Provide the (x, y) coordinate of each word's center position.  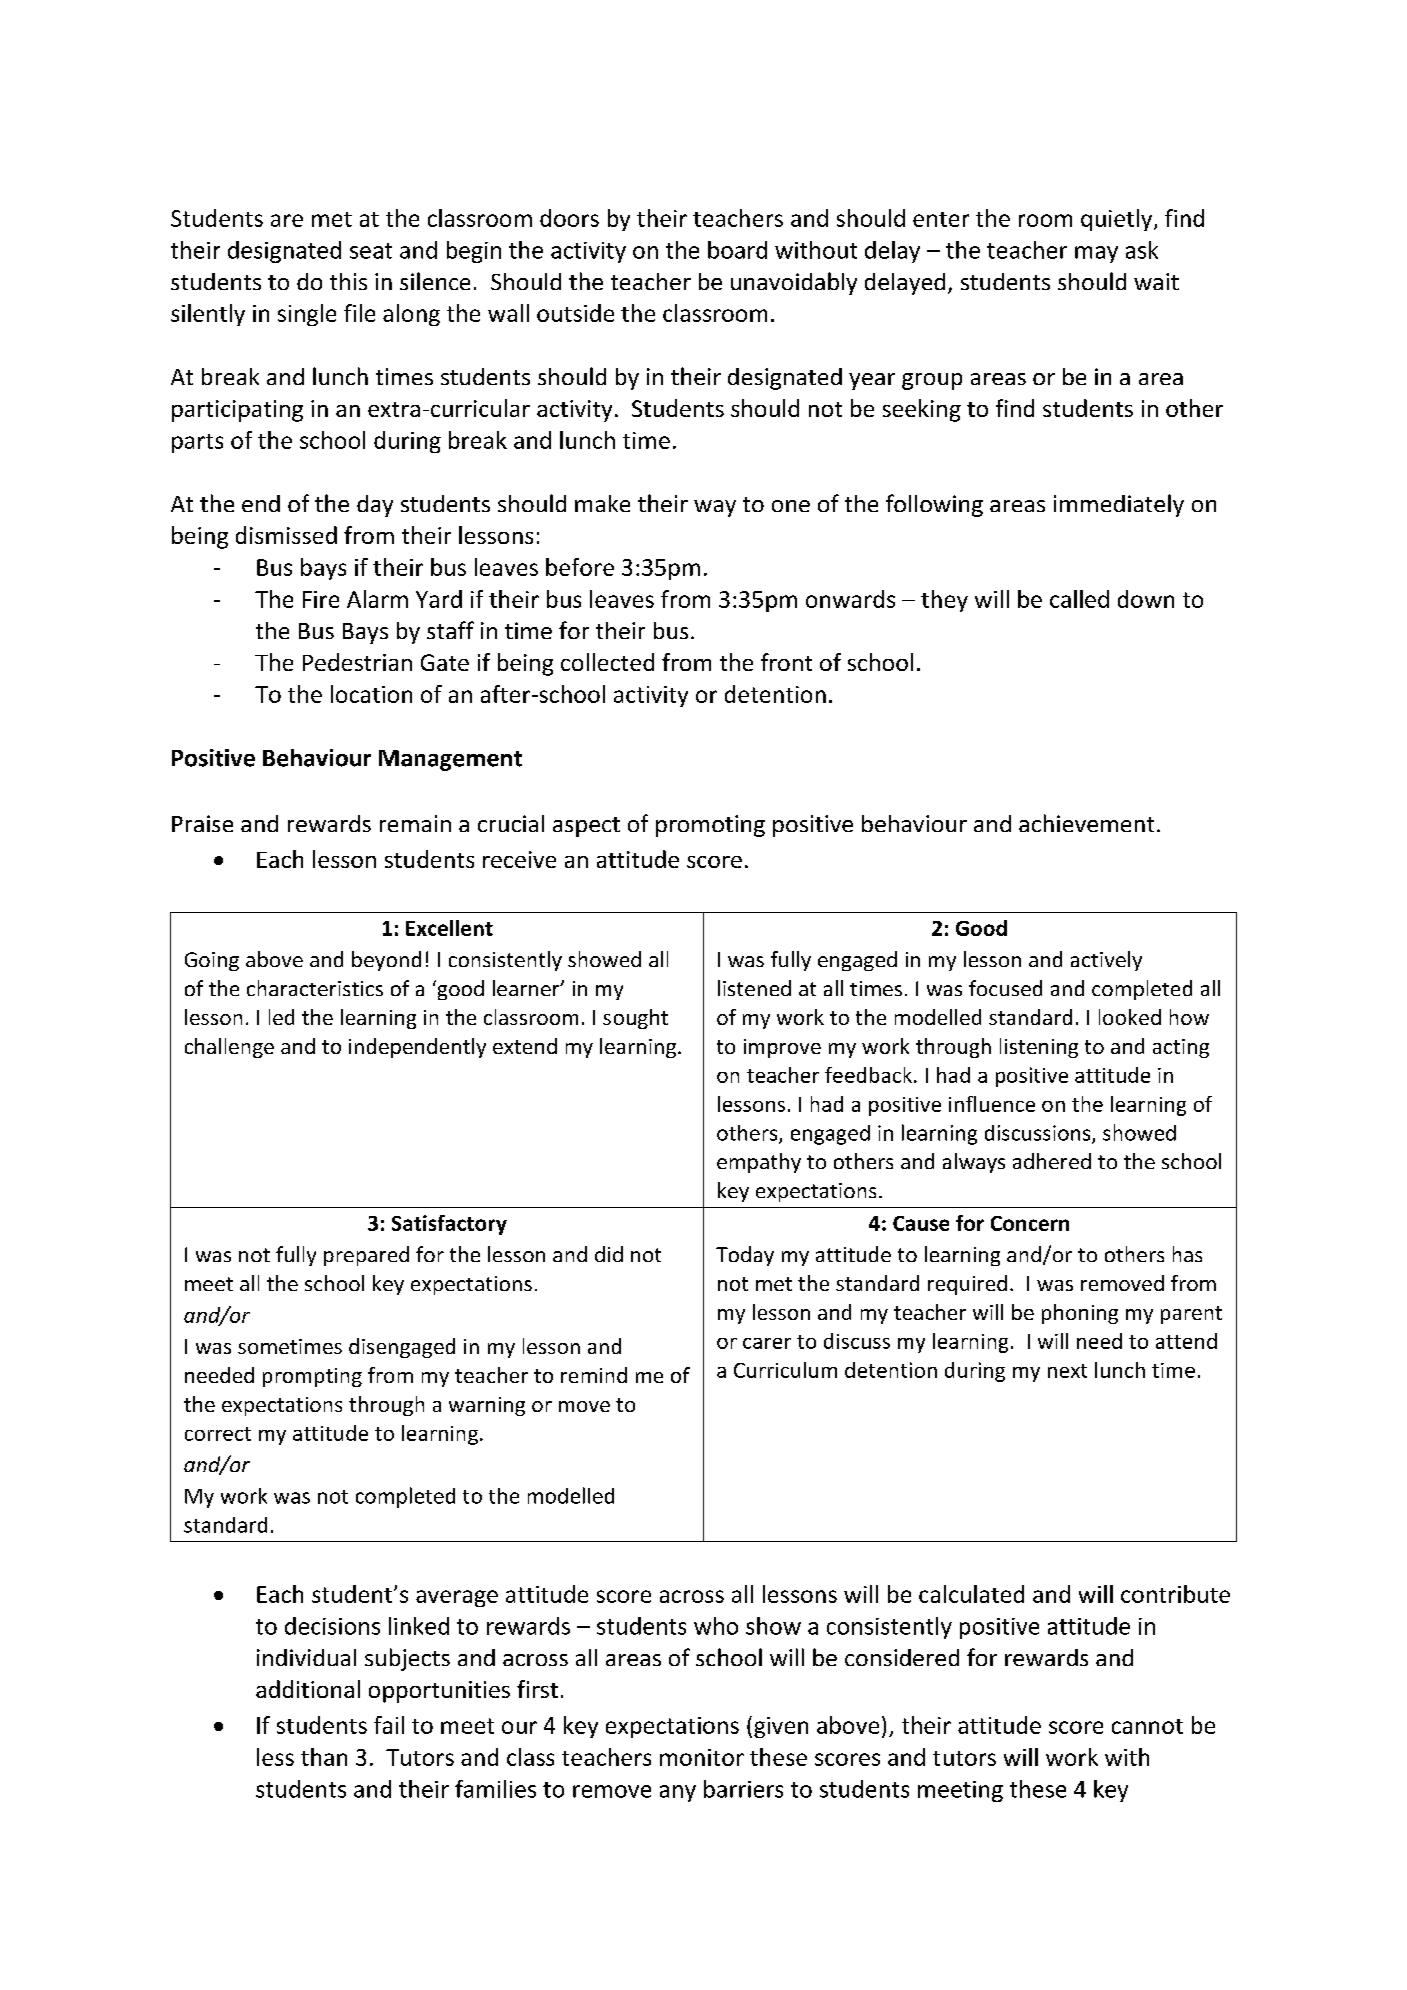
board (737, 250)
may (1096, 254)
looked (1130, 1017)
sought (635, 1019)
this (348, 281)
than (324, 1757)
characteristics (315, 988)
